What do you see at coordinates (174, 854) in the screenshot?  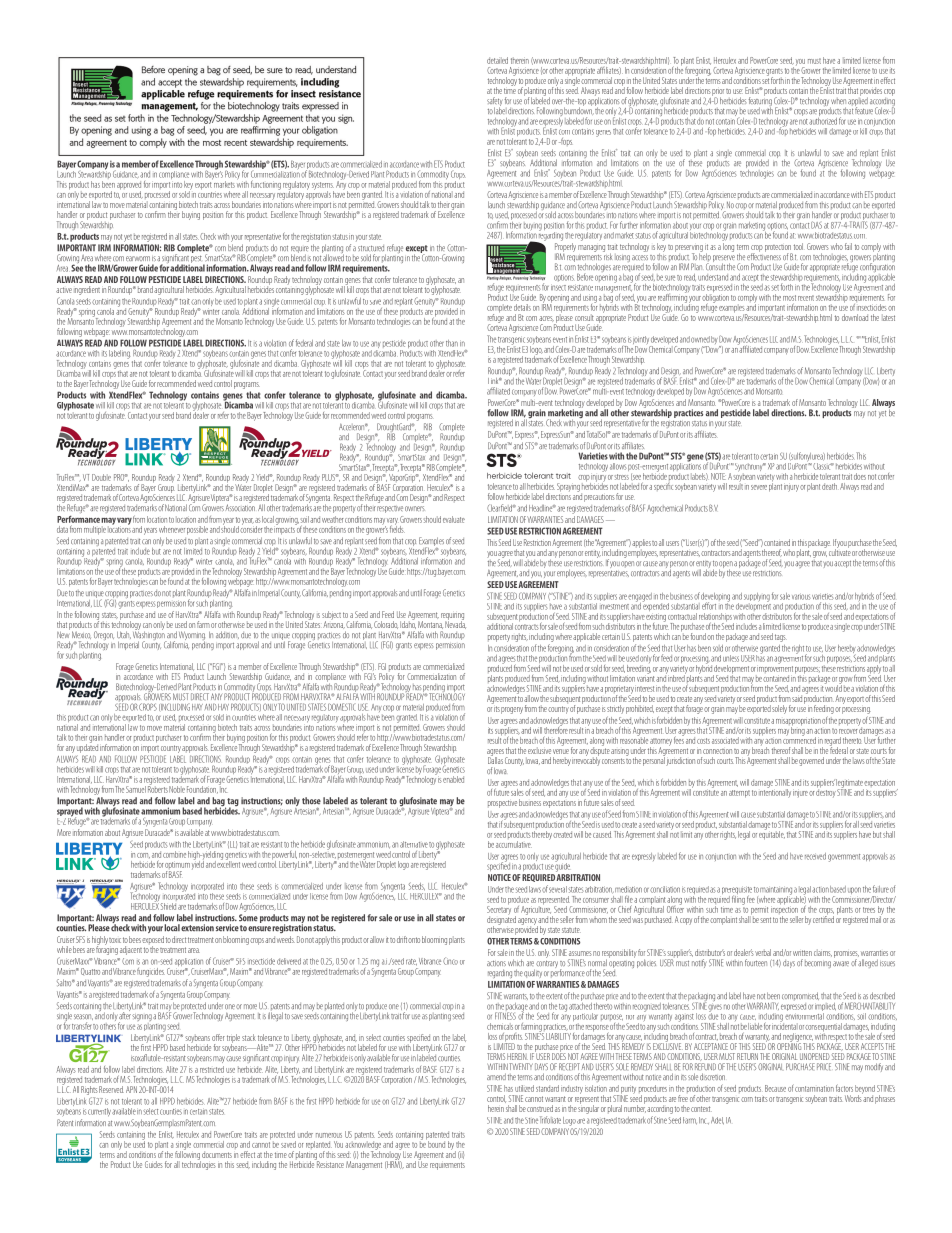 I see `combine` at bounding box center [174, 854].
